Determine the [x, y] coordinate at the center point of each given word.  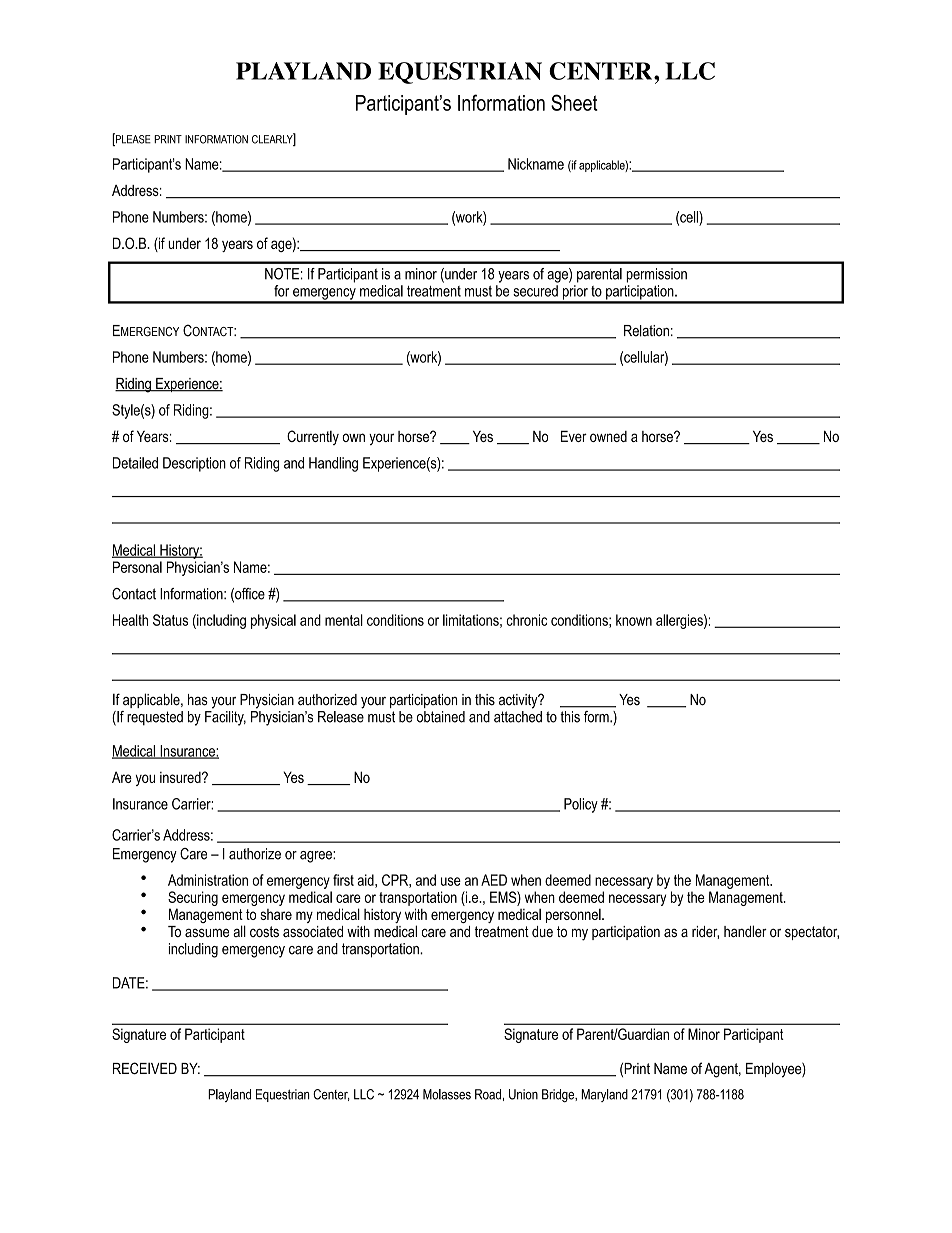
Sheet [574, 102]
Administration [208, 880]
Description [194, 464]
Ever [574, 436]
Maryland [604, 1095]
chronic [526, 620]
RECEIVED [145, 1068]
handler [745, 931]
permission [656, 275]
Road [488, 1094]
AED [494, 880]
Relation [646, 331]
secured [535, 291]
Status [170, 620]
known [634, 620]
